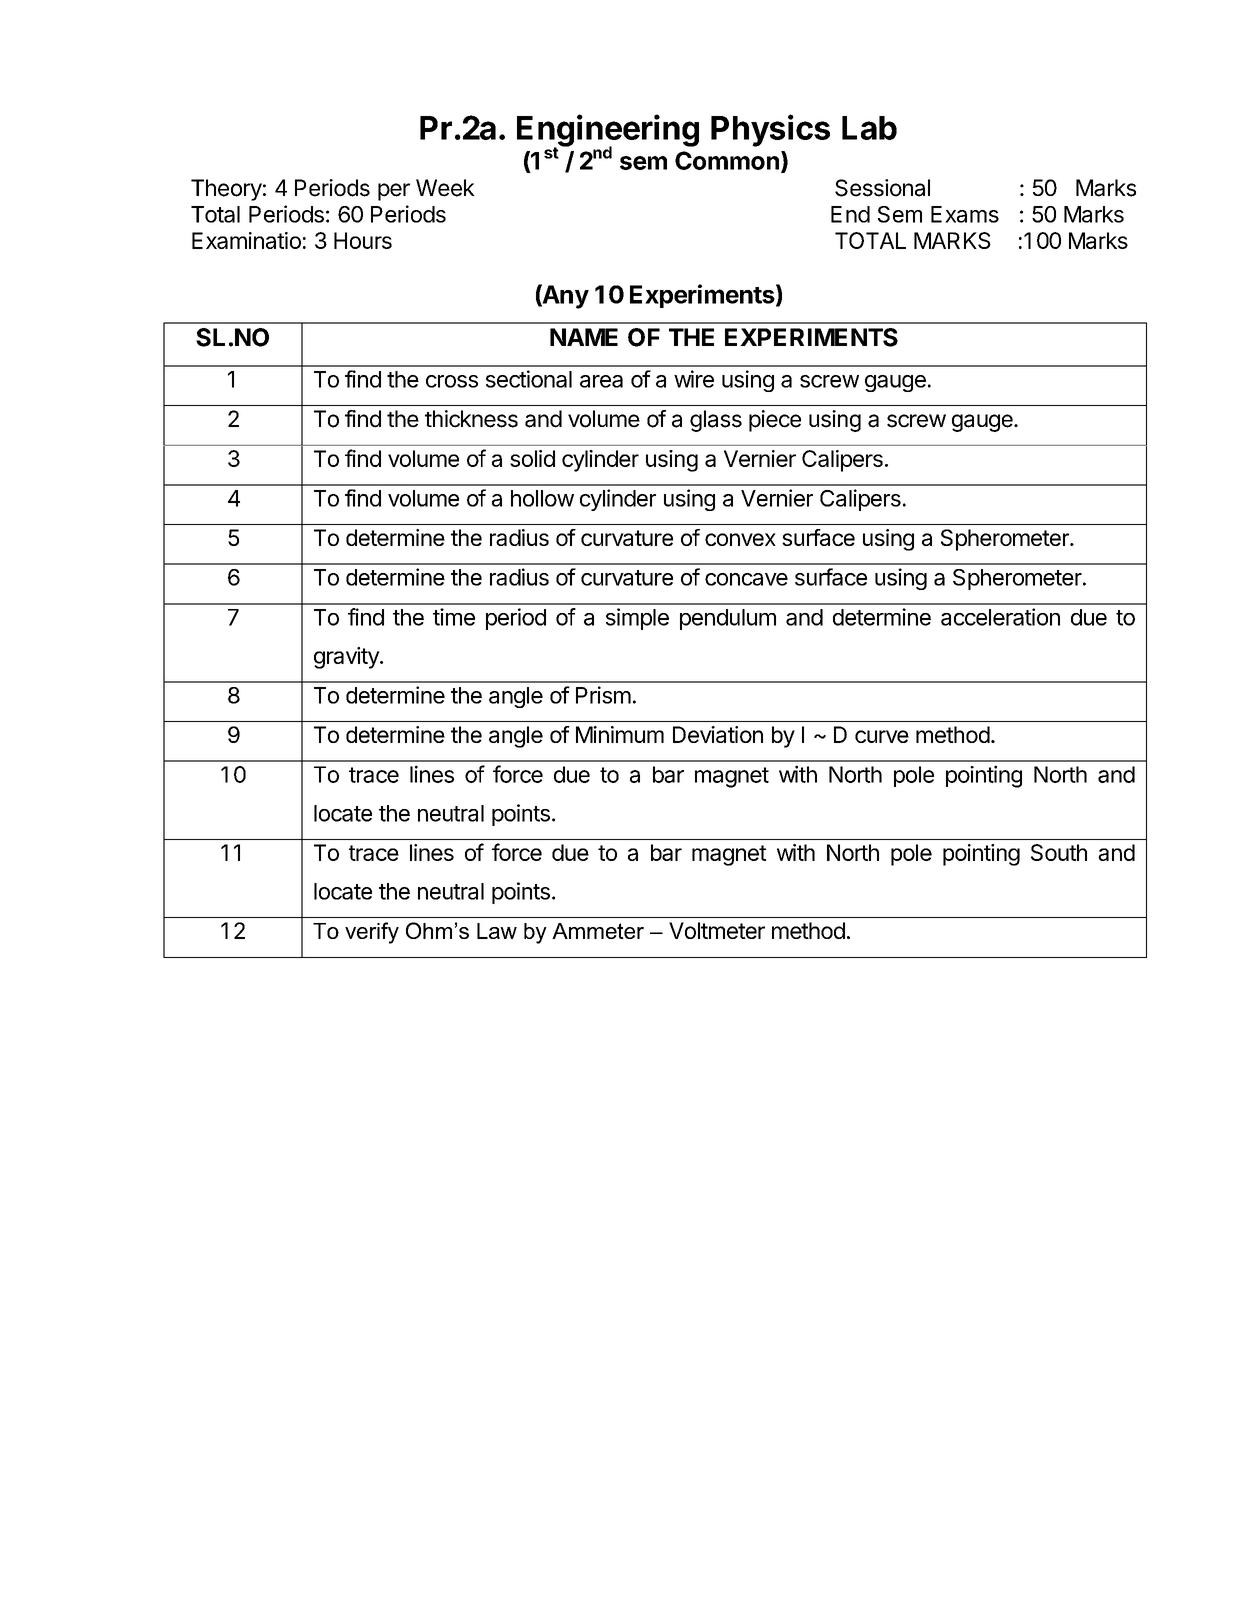 The height and width of the page is (1611, 1245). What do you see at coordinates (882, 736) in the page?
I see `curve` at bounding box center [882, 736].
